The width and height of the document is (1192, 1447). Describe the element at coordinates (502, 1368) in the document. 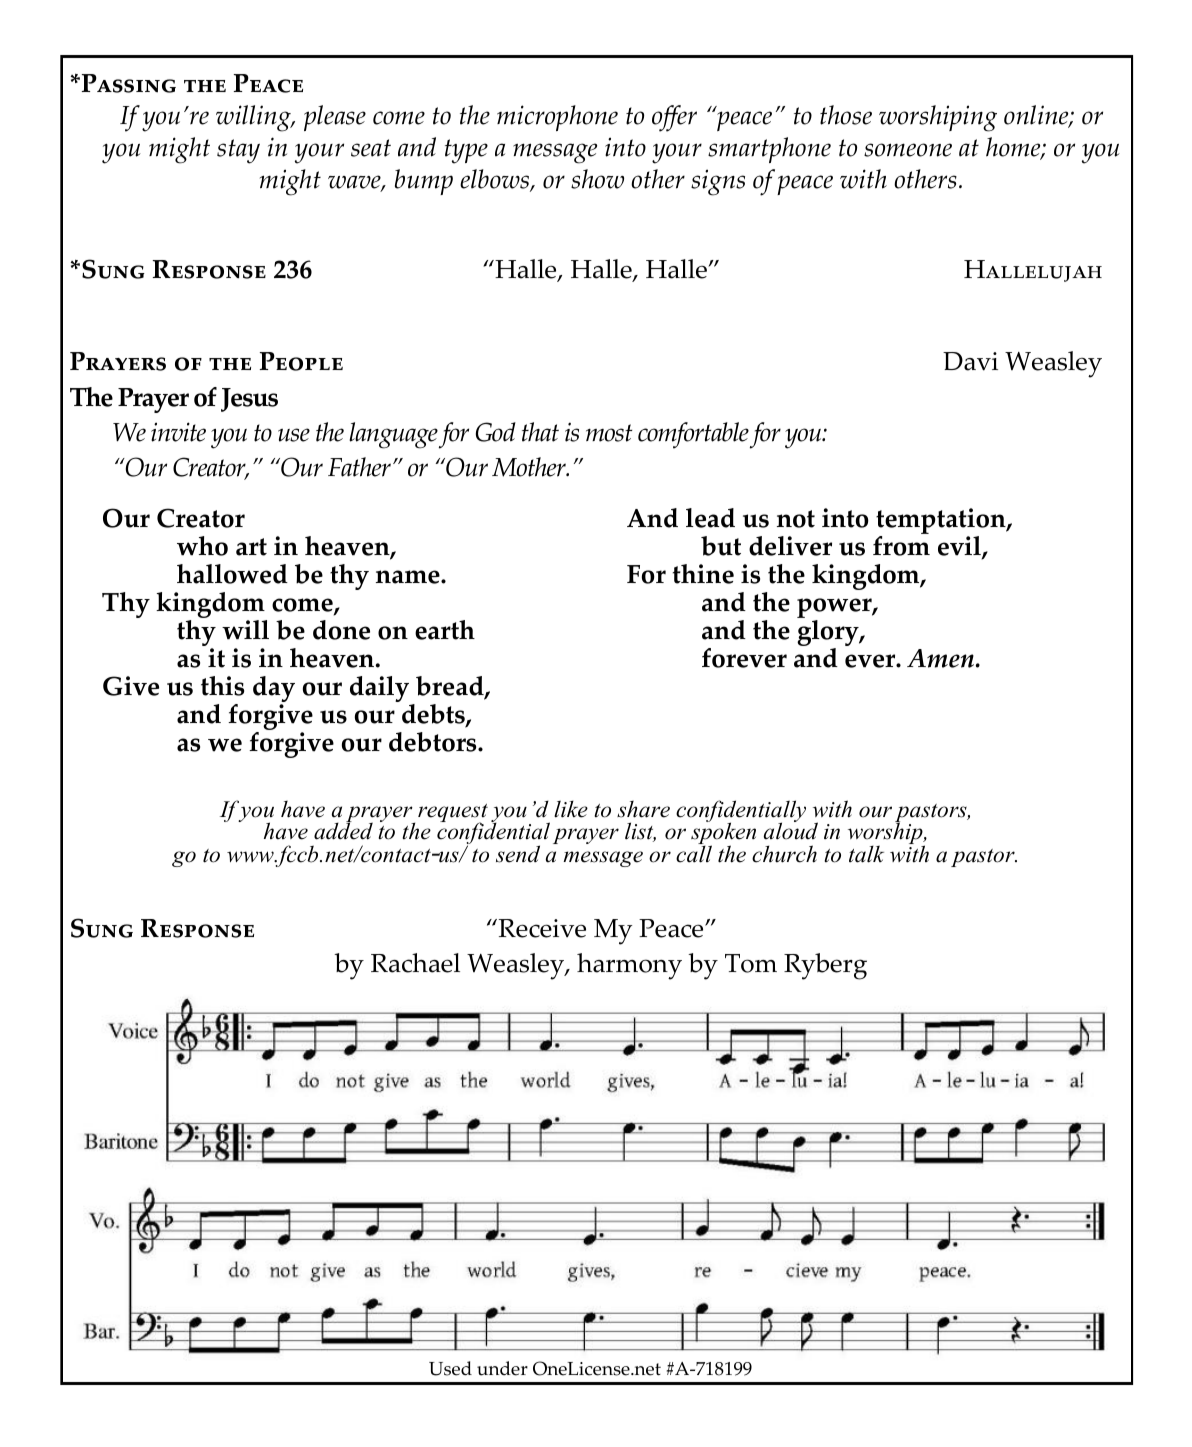

I see `under` at that location.
